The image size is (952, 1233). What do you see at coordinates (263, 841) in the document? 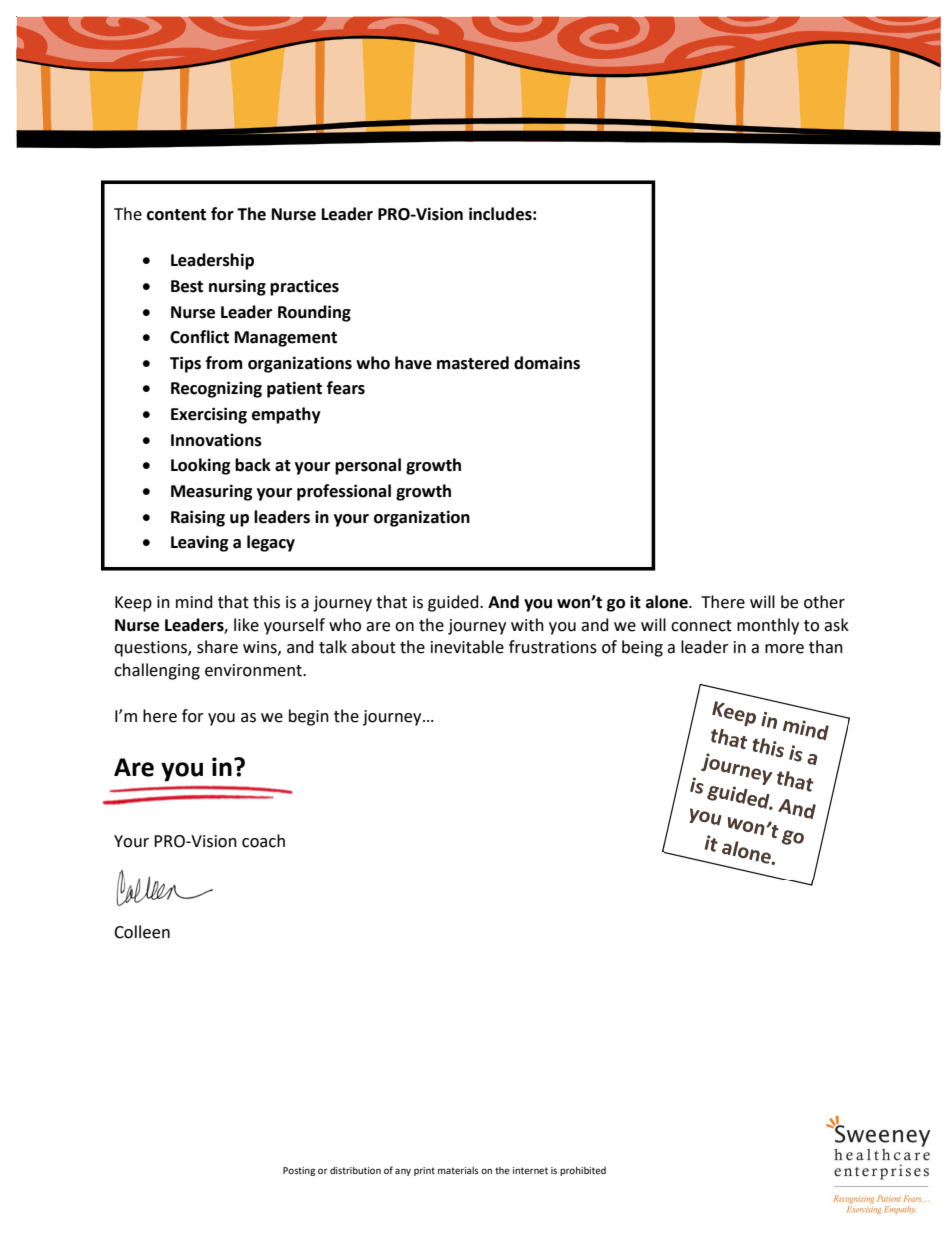
I see `coach` at bounding box center [263, 841].
